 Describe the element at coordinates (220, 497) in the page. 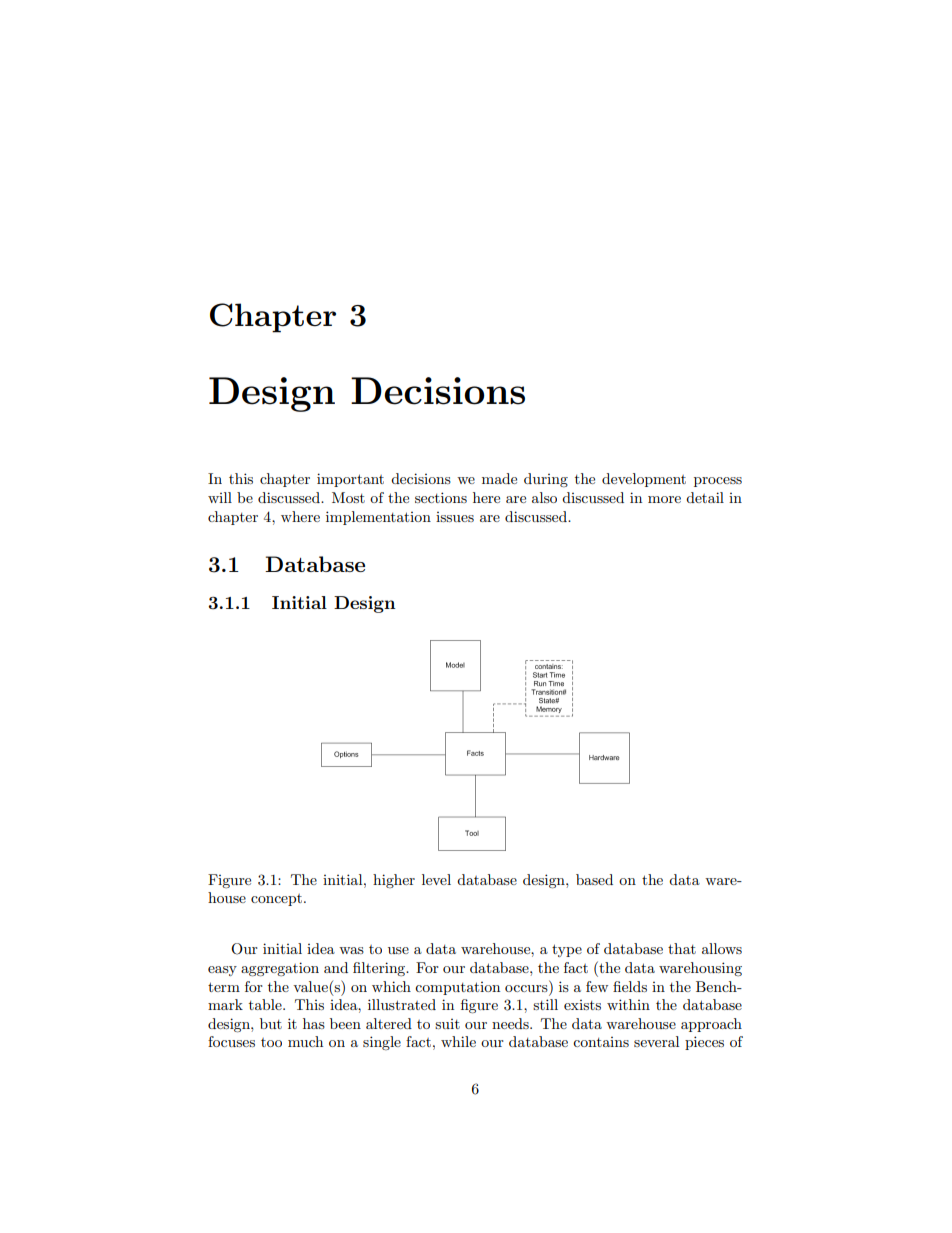

I see `will` at that location.
